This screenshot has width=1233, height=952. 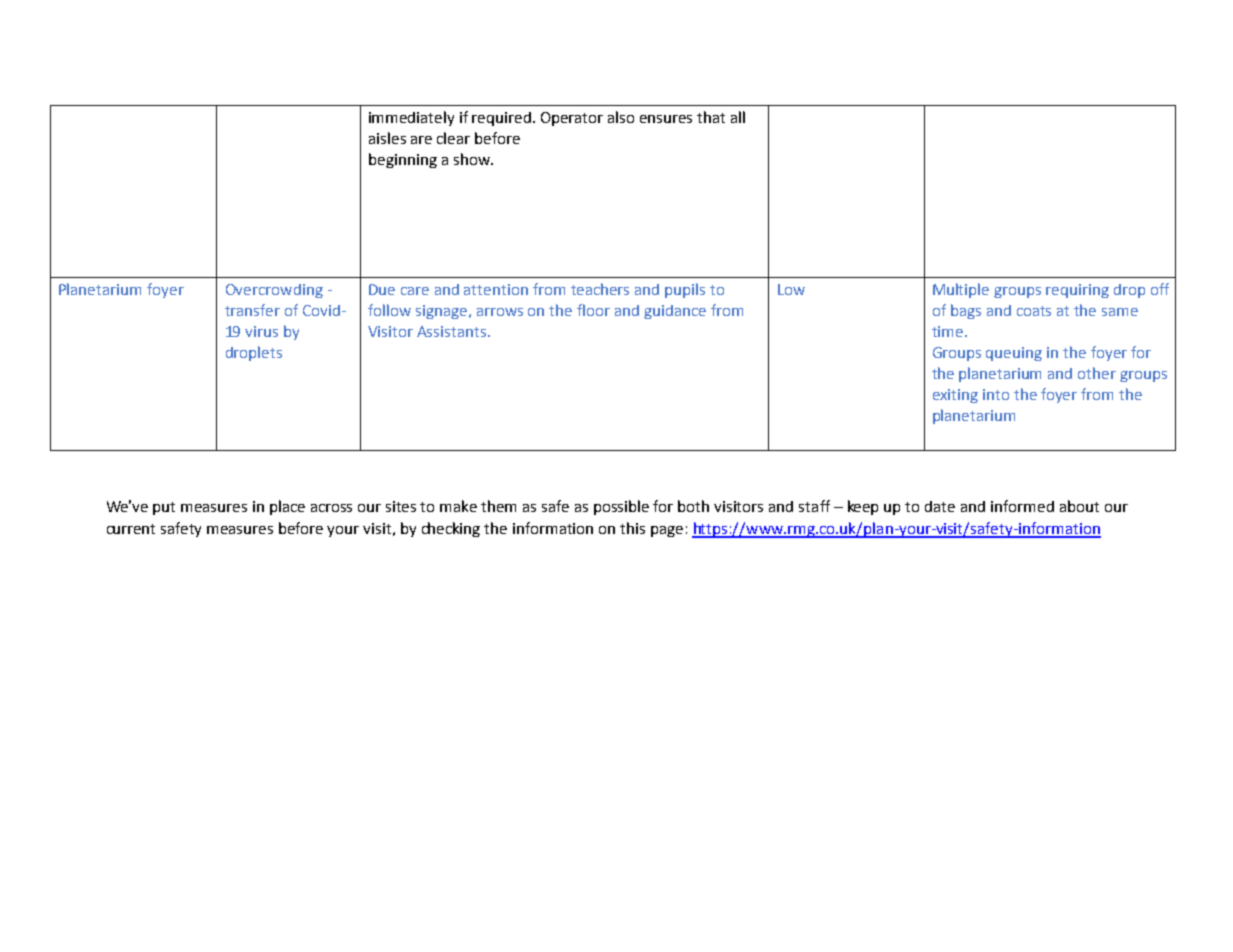 I want to click on guidance, so click(x=675, y=312).
